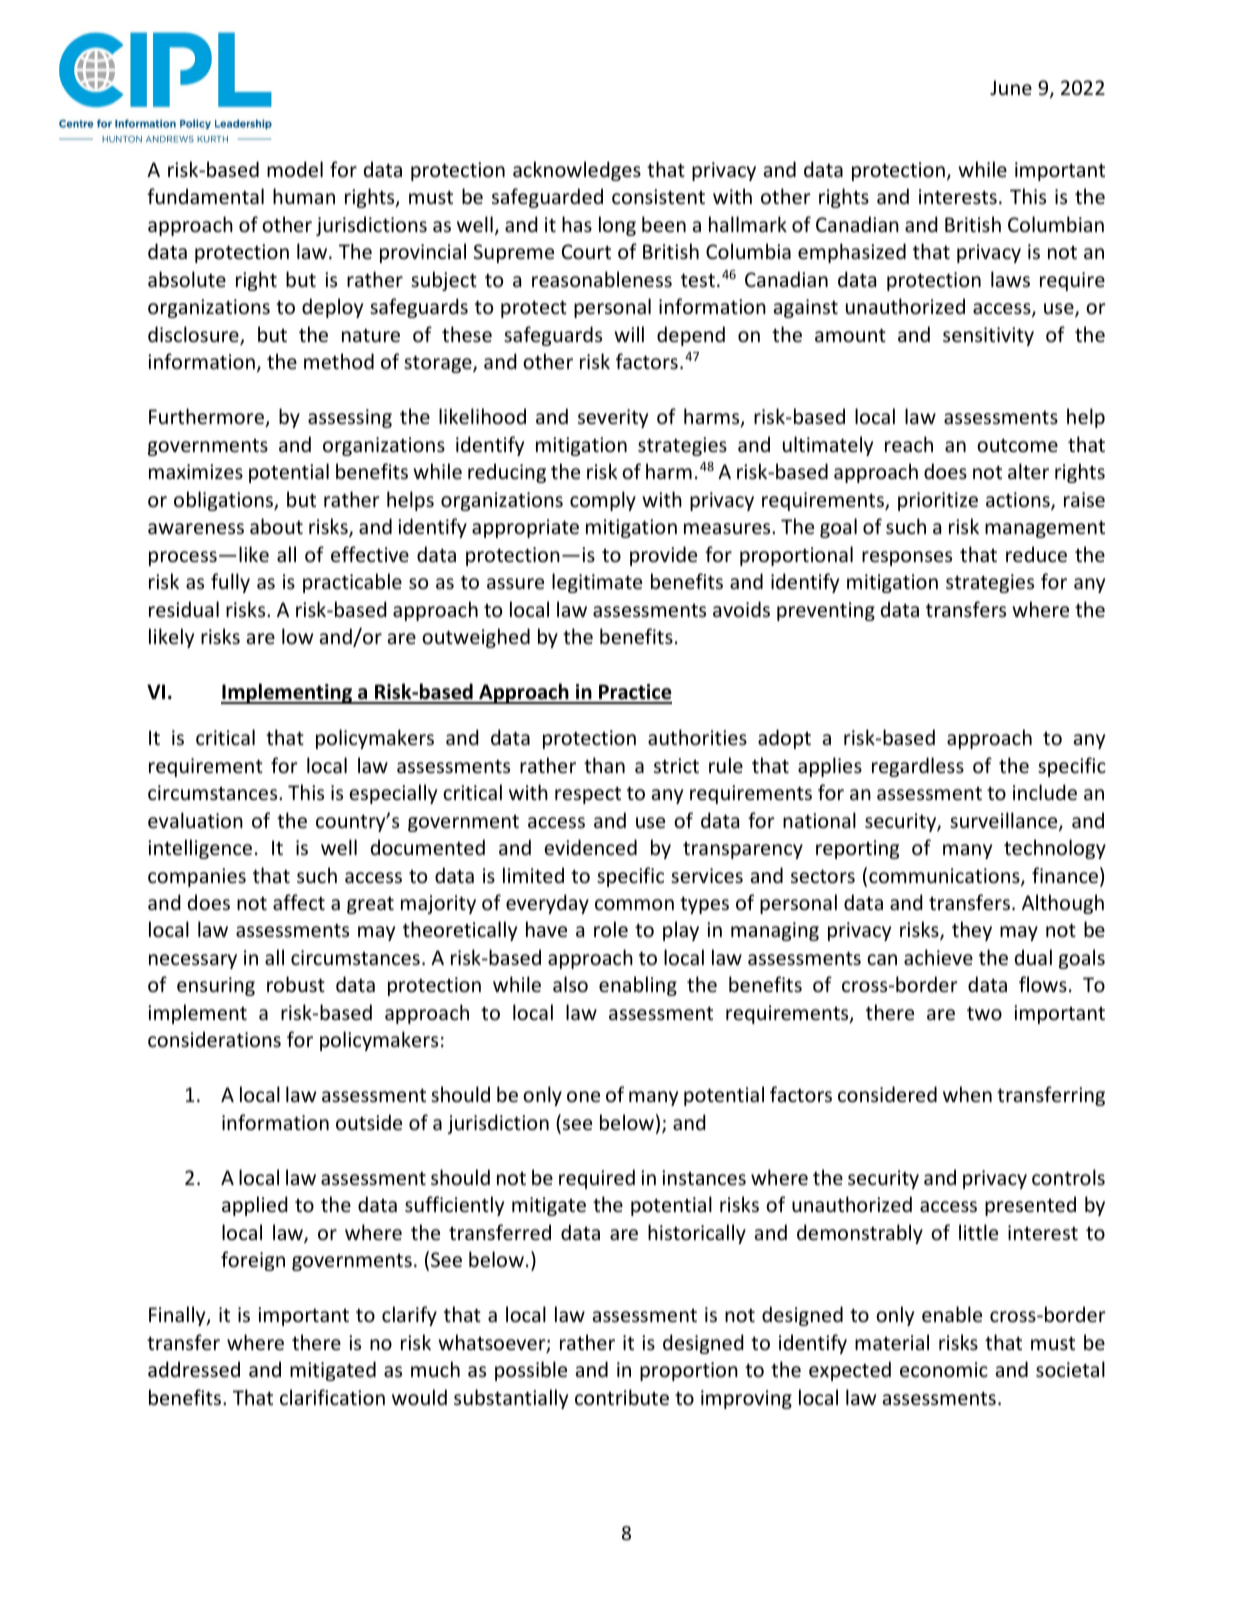 The image size is (1253, 1621). I want to click on acknowledges, so click(577, 171).
